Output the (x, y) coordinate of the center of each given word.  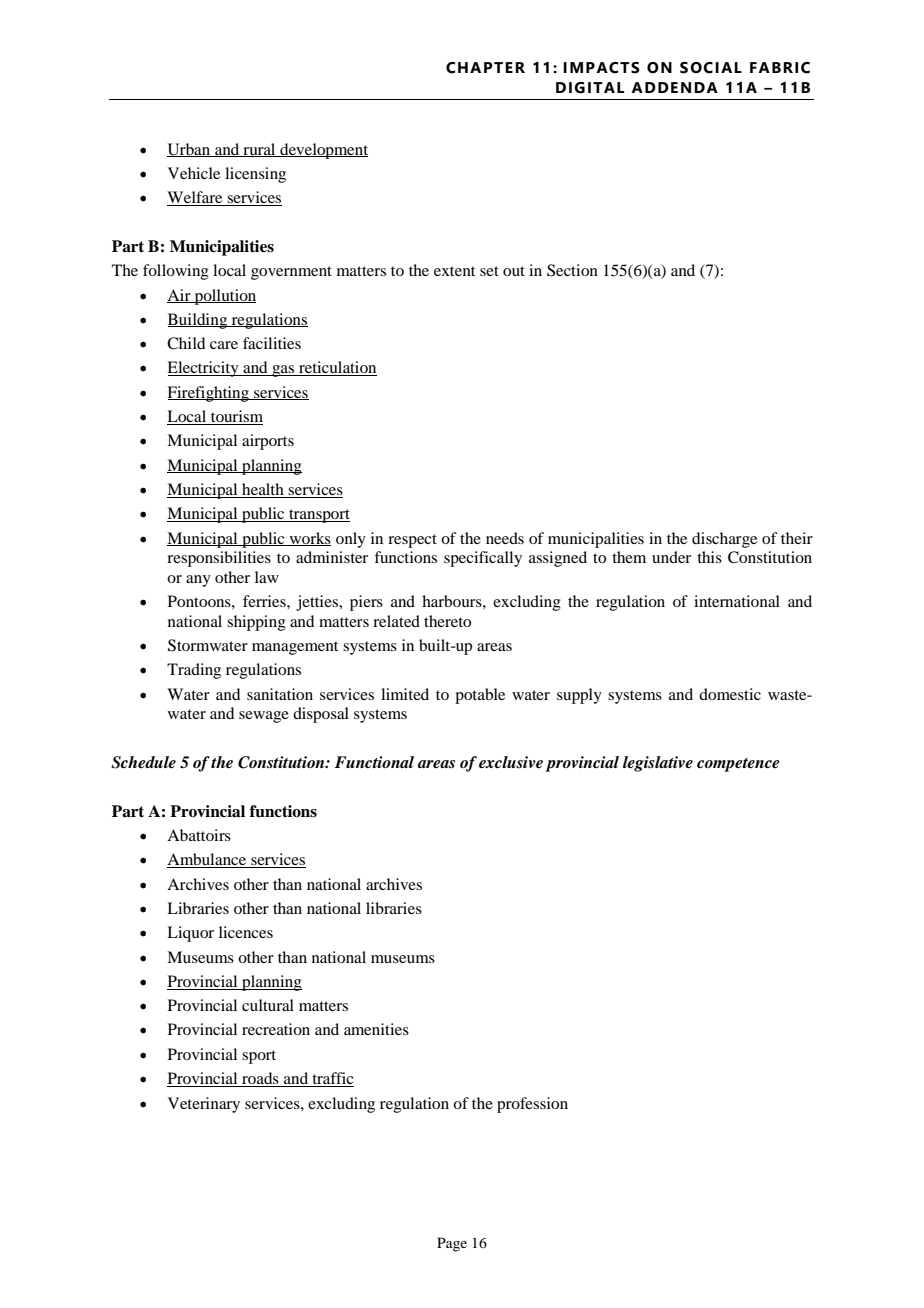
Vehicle (194, 173)
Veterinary (204, 1105)
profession (532, 1105)
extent (454, 271)
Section (572, 270)
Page (452, 1244)
